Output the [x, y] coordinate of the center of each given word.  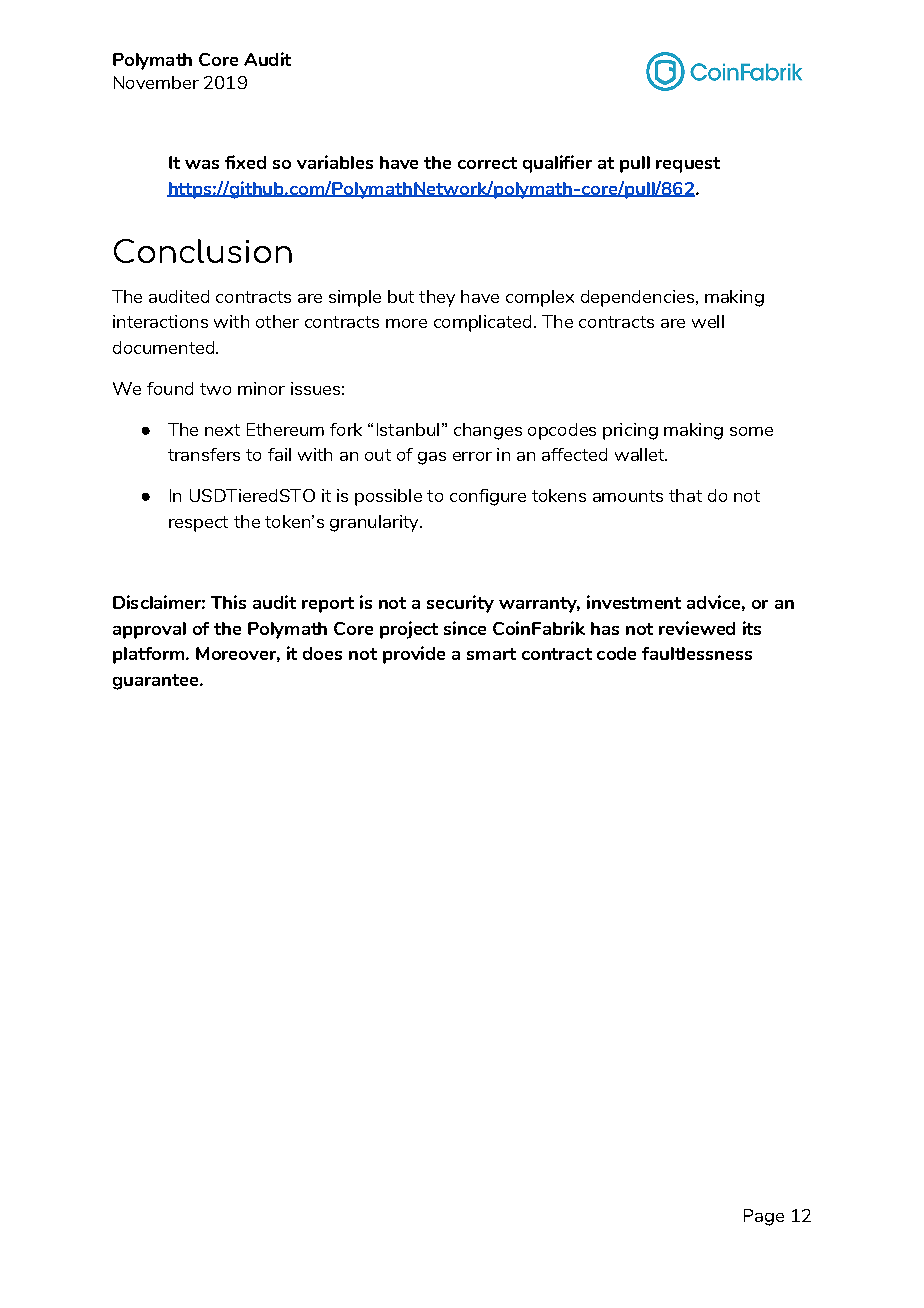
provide [414, 655]
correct [487, 163]
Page [764, 1217]
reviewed [697, 628]
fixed [245, 162]
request [688, 165]
